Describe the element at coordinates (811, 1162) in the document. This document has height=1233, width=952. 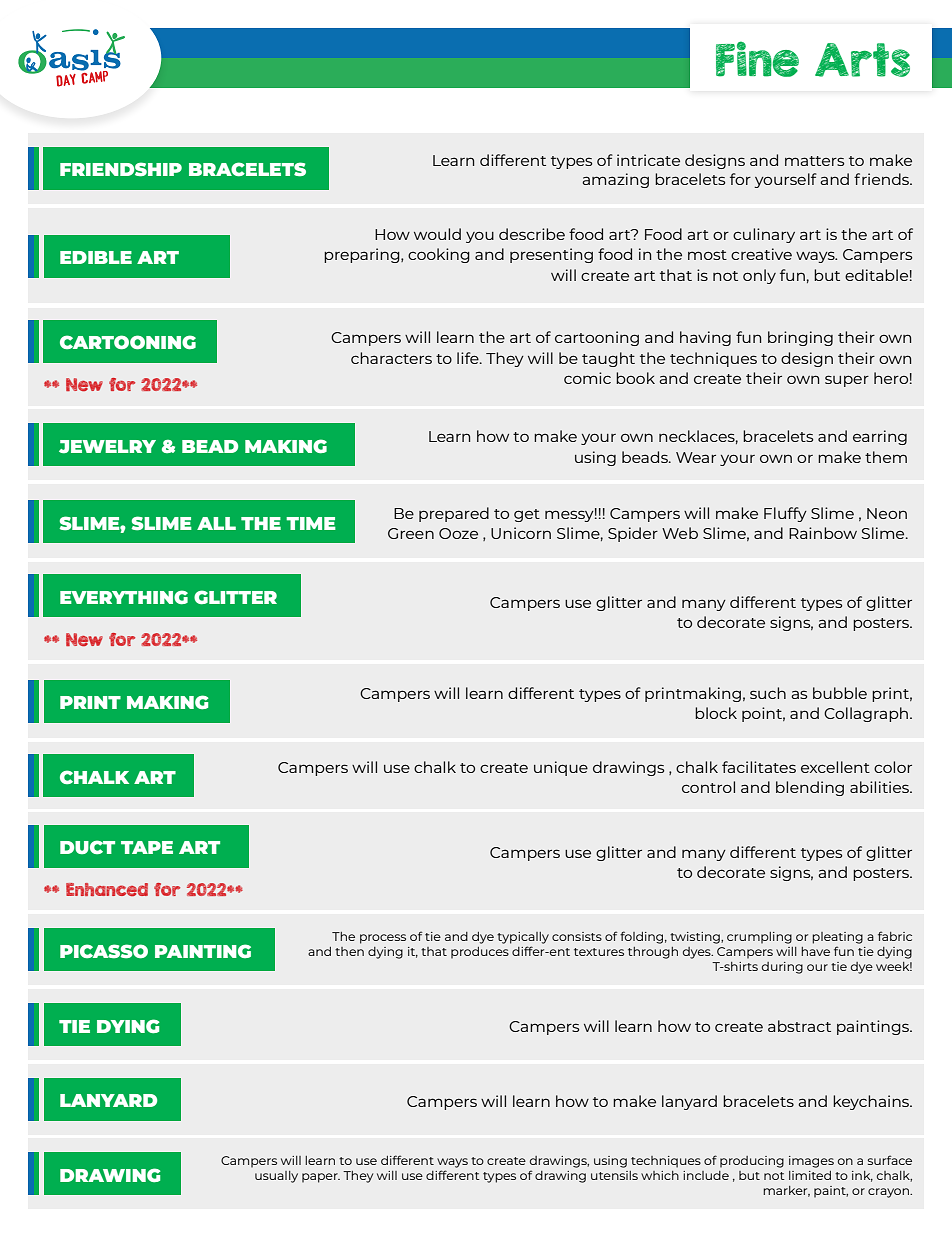
I see `images` at that location.
